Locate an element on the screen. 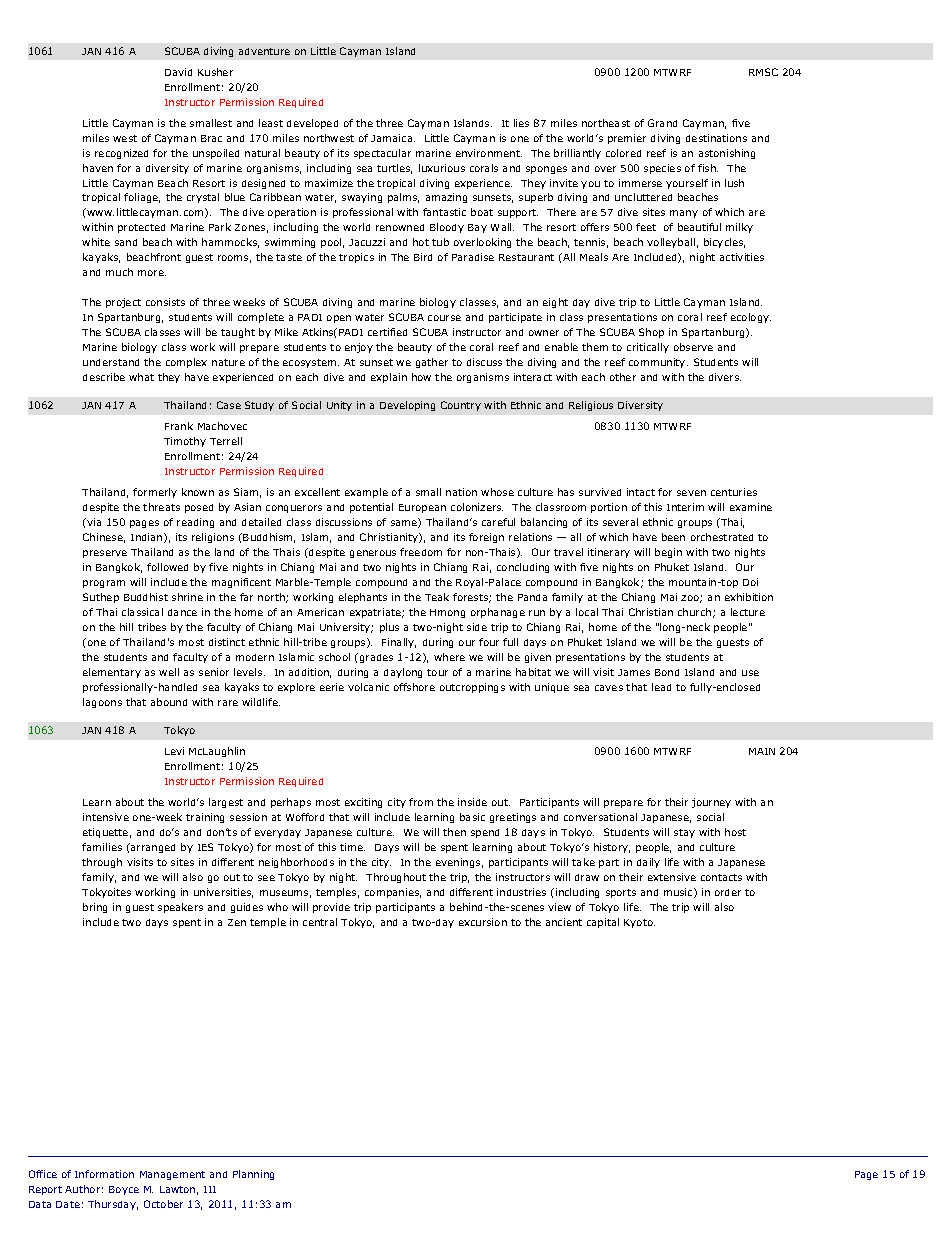 The image size is (952, 1233). David is located at coordinates (178, 72).
